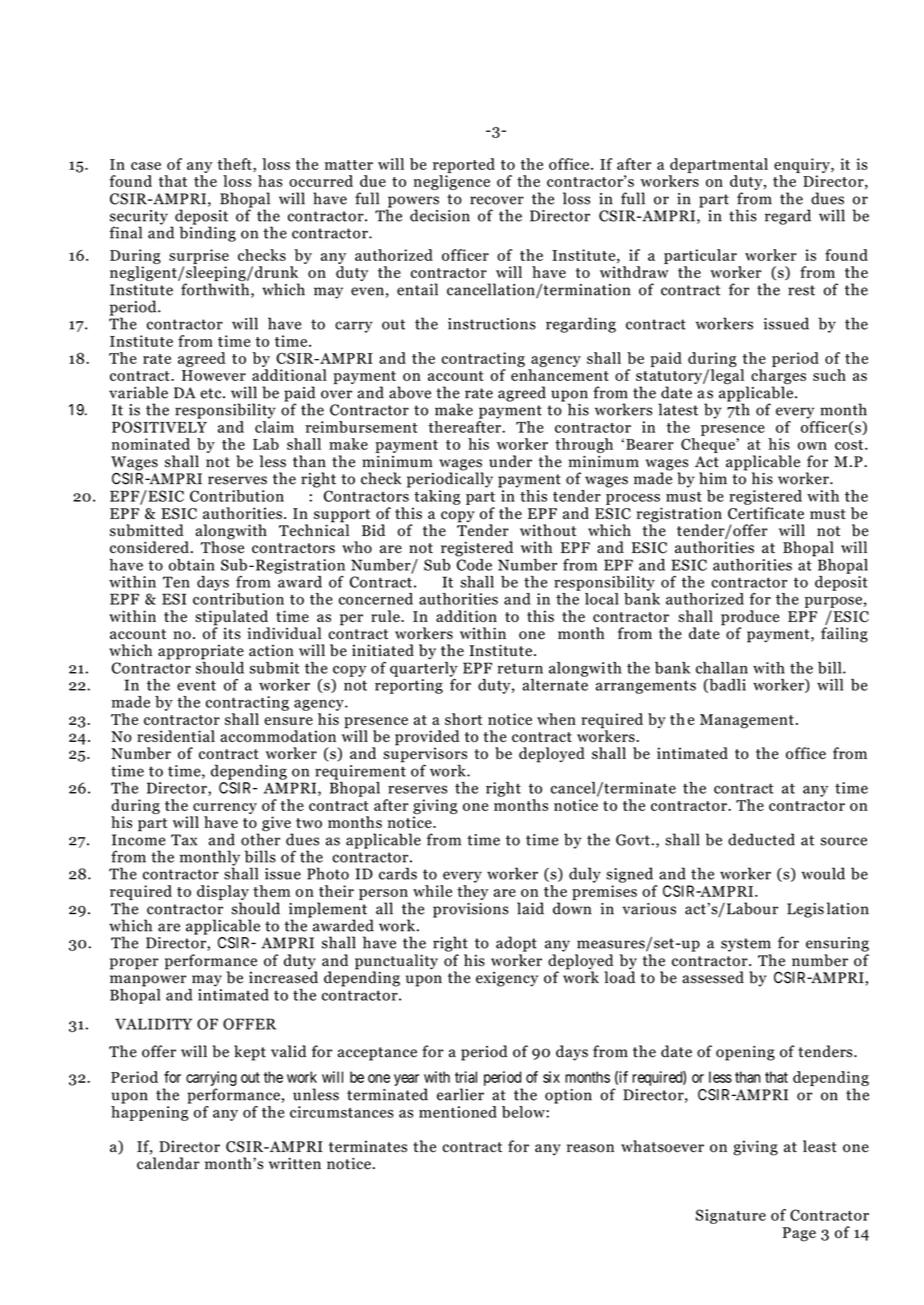 Image resolution: width=924 pixels, height=1305 pixels. What do you see at coordinates (176, 736) in the screenshot?
I see `residential` at bounding box center [176, 736].
